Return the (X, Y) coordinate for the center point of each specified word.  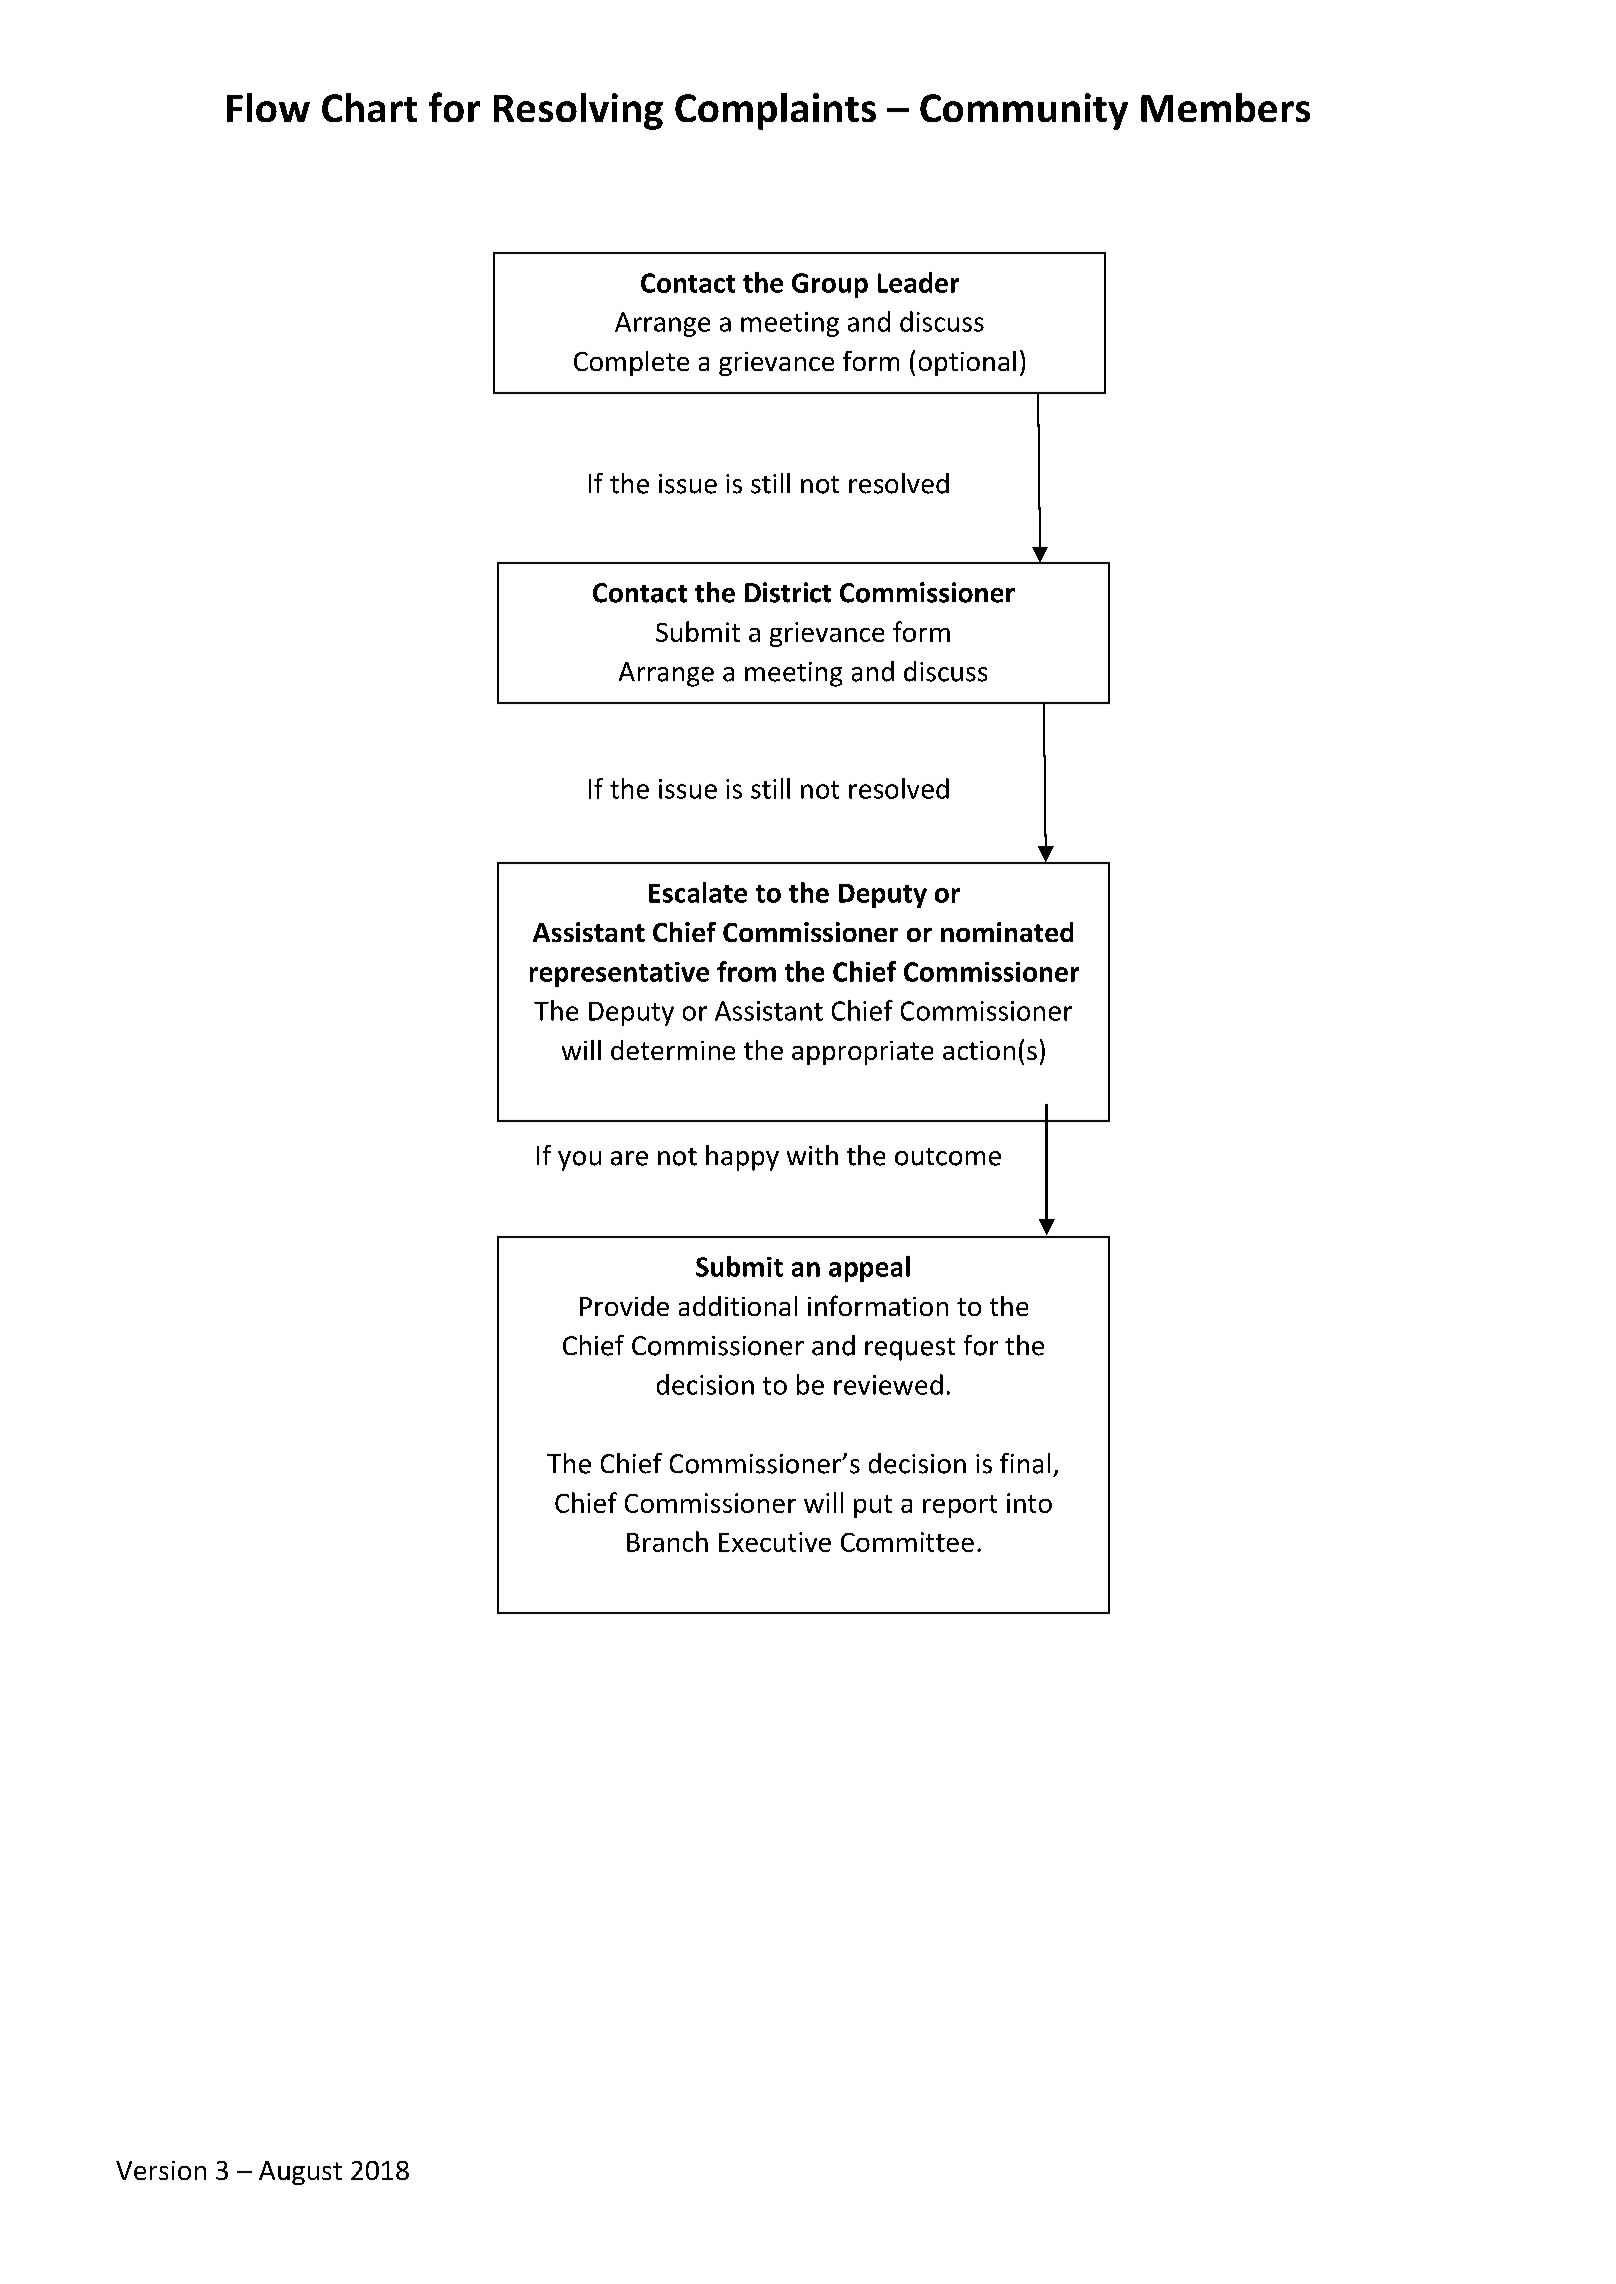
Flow (268, 107)
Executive (775, 1542)
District (788, 592)
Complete (631, 363)
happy (742, 1158)
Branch (667, 1541)
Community (1024, 111)
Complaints (775, 111)
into (1029, 1503)
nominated (1007, 932)
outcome (948, 1157)
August (300, 2173)
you (579, 1161)
